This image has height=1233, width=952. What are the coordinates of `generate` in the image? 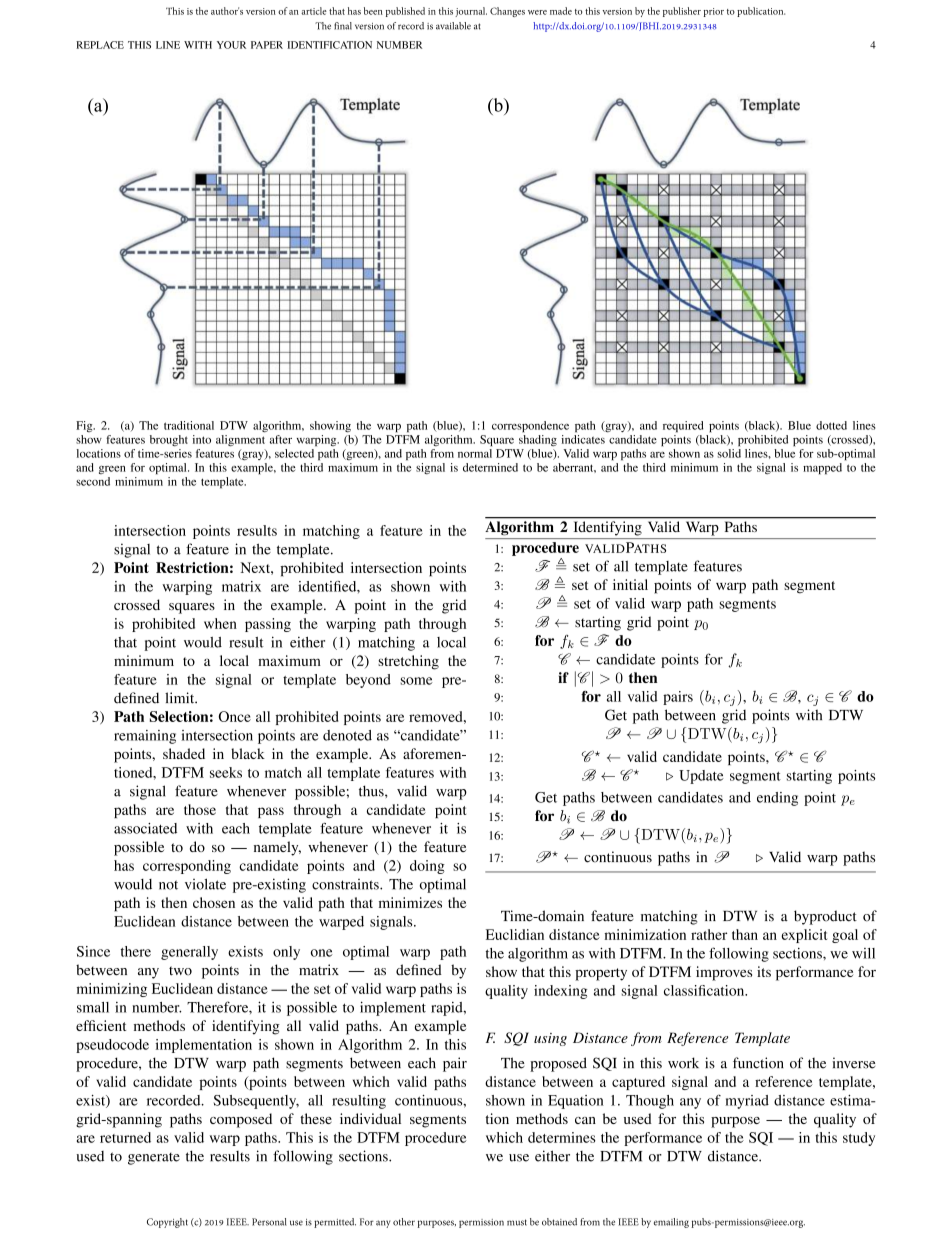 It's located at (154, 1159).
